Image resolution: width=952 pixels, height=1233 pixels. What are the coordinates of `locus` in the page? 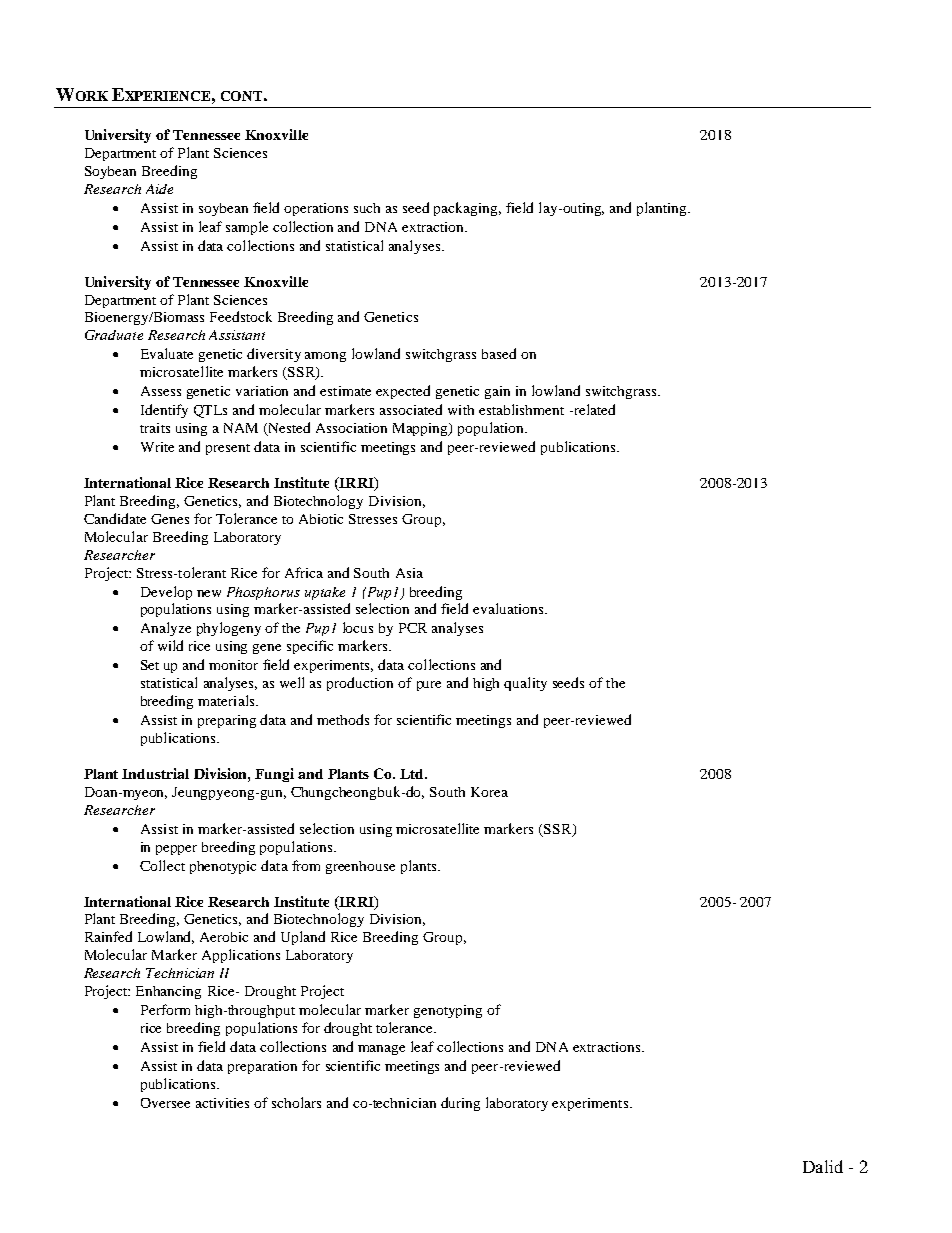 It's located at (358, 627).
